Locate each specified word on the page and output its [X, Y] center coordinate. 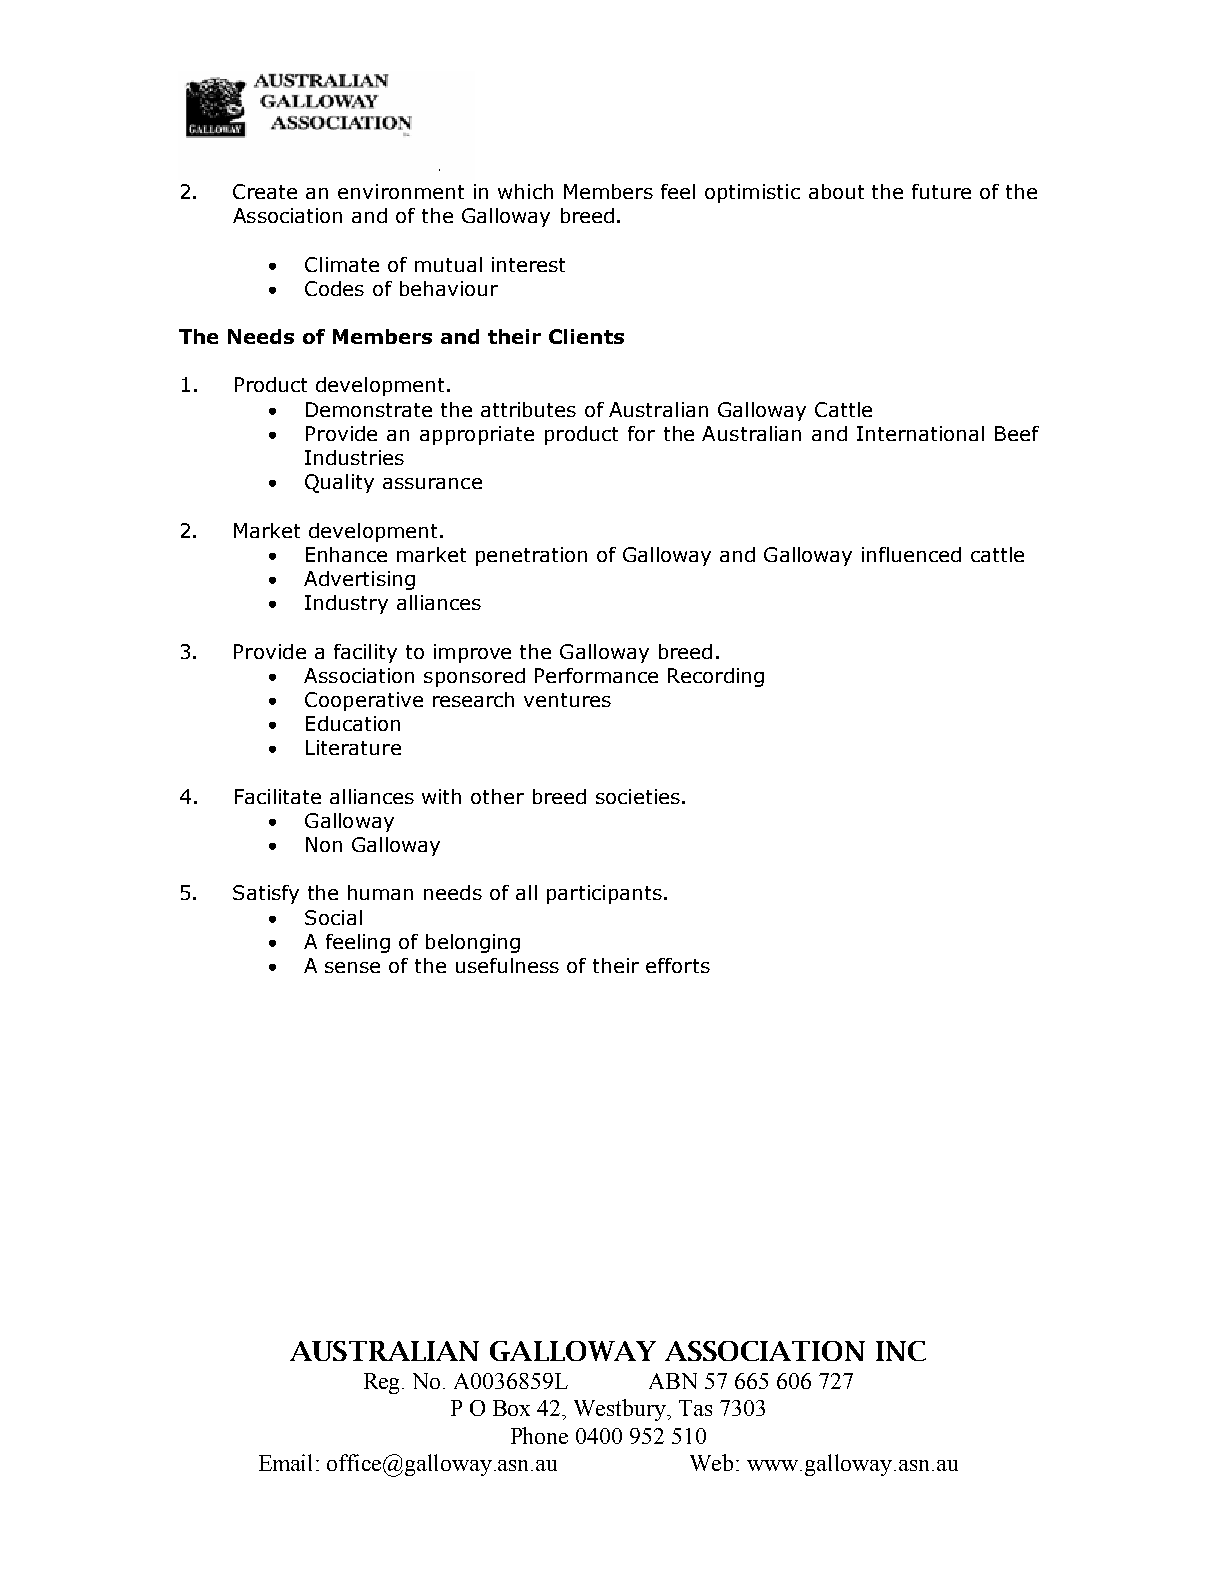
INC [901, 1351]
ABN [673, 1381]
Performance [596, 675]
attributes [528, 409]
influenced [911, 554]
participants [604, 894]
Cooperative [364, 701]
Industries [354, 457]
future [941, 191]
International [920, 433]
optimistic [752, 193]
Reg [383, 1383]
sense [352, 967]
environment [401, 191]
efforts [678, 965]
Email [288, 1462]
